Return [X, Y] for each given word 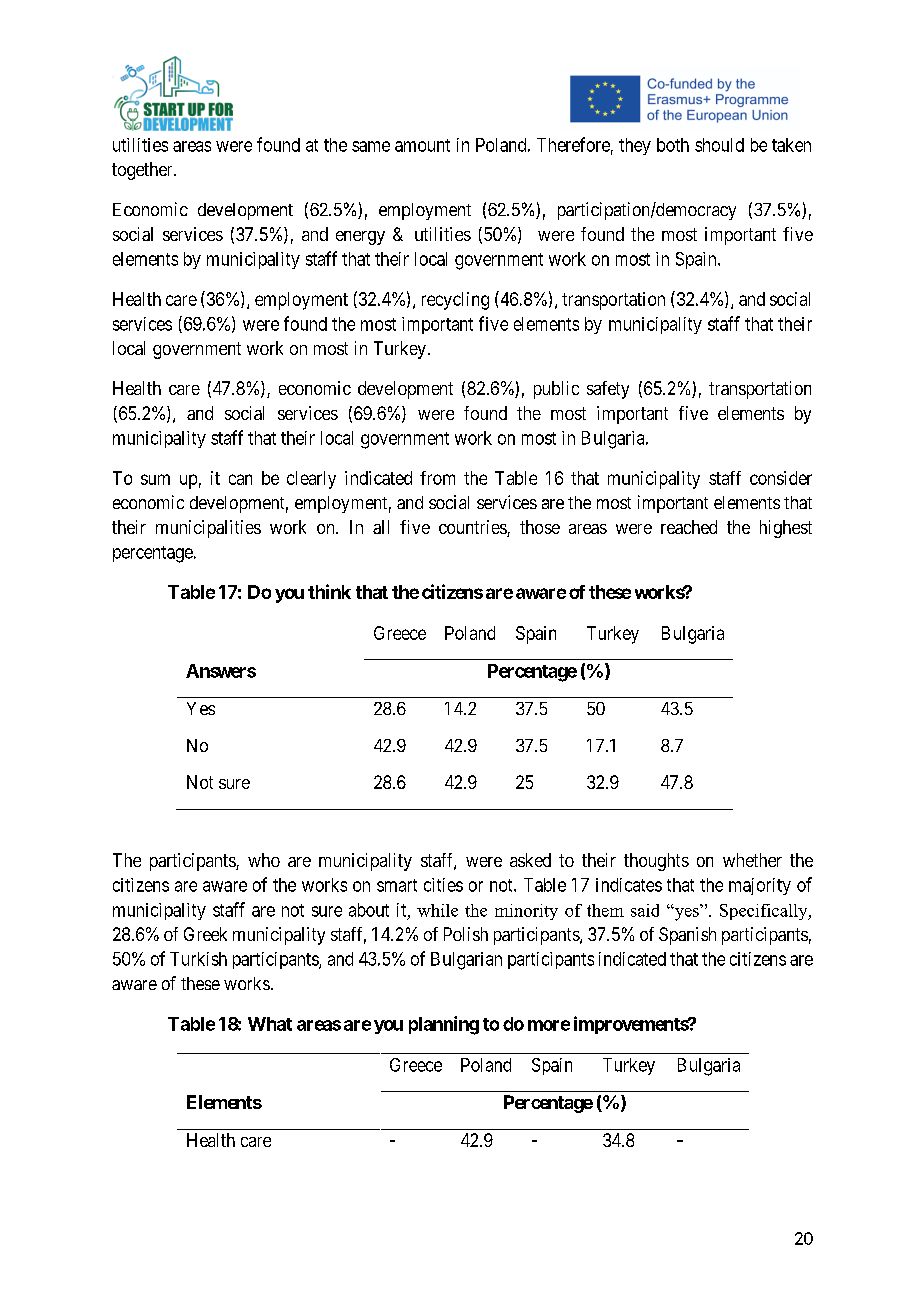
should [719, 145]
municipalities [208, 529]
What [270, 1024]
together [143, 171]
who [264, 860]
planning [444, 1025]
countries [473, 528]
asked [530, 860]
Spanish [687, 936]
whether [752, 860]
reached [689, 527]
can [240, 479]
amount [422, 145]
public [556, 390]
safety [608, 390]
